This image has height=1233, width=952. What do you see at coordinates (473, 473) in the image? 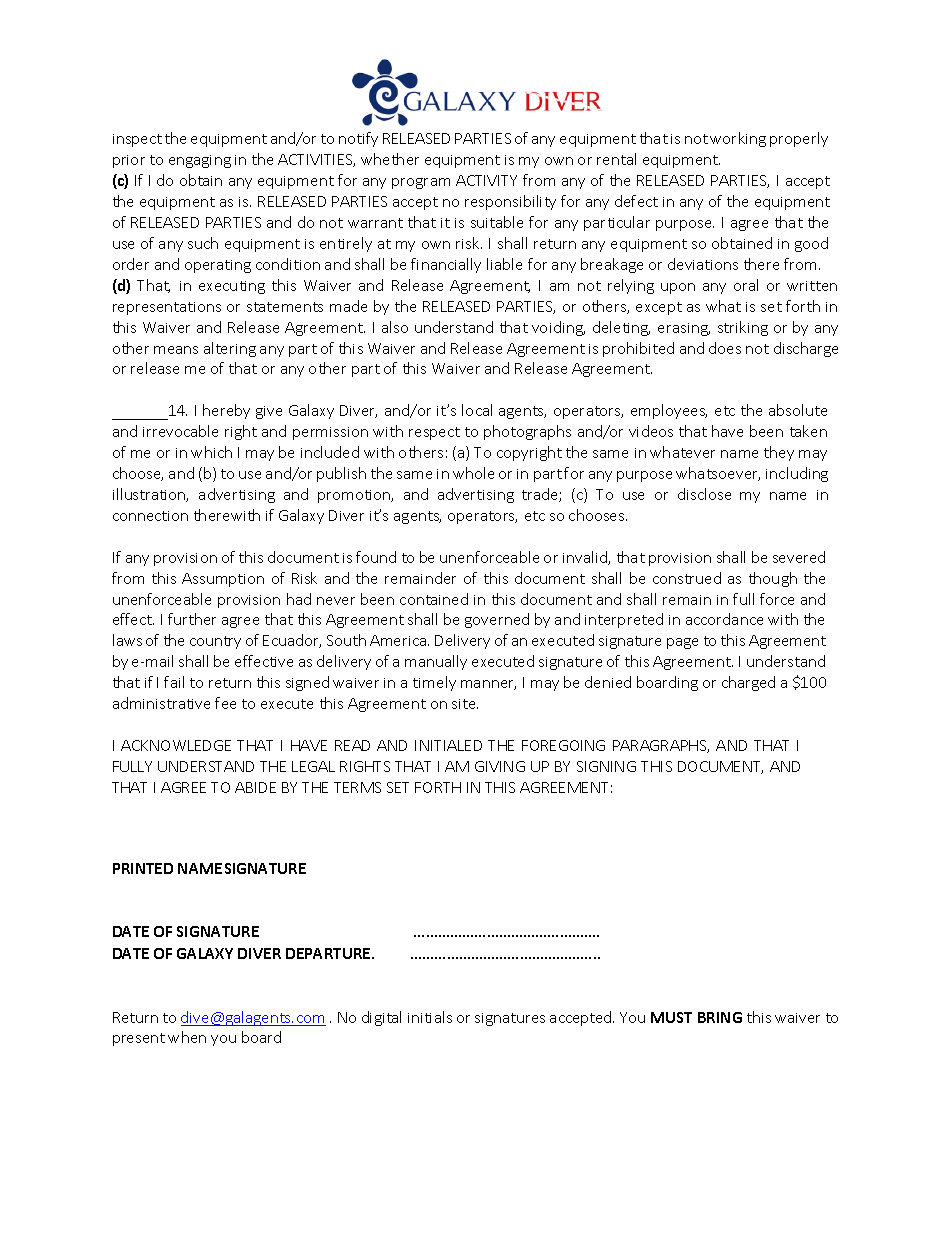
I see `whole` at bounding box center [473, 473].
